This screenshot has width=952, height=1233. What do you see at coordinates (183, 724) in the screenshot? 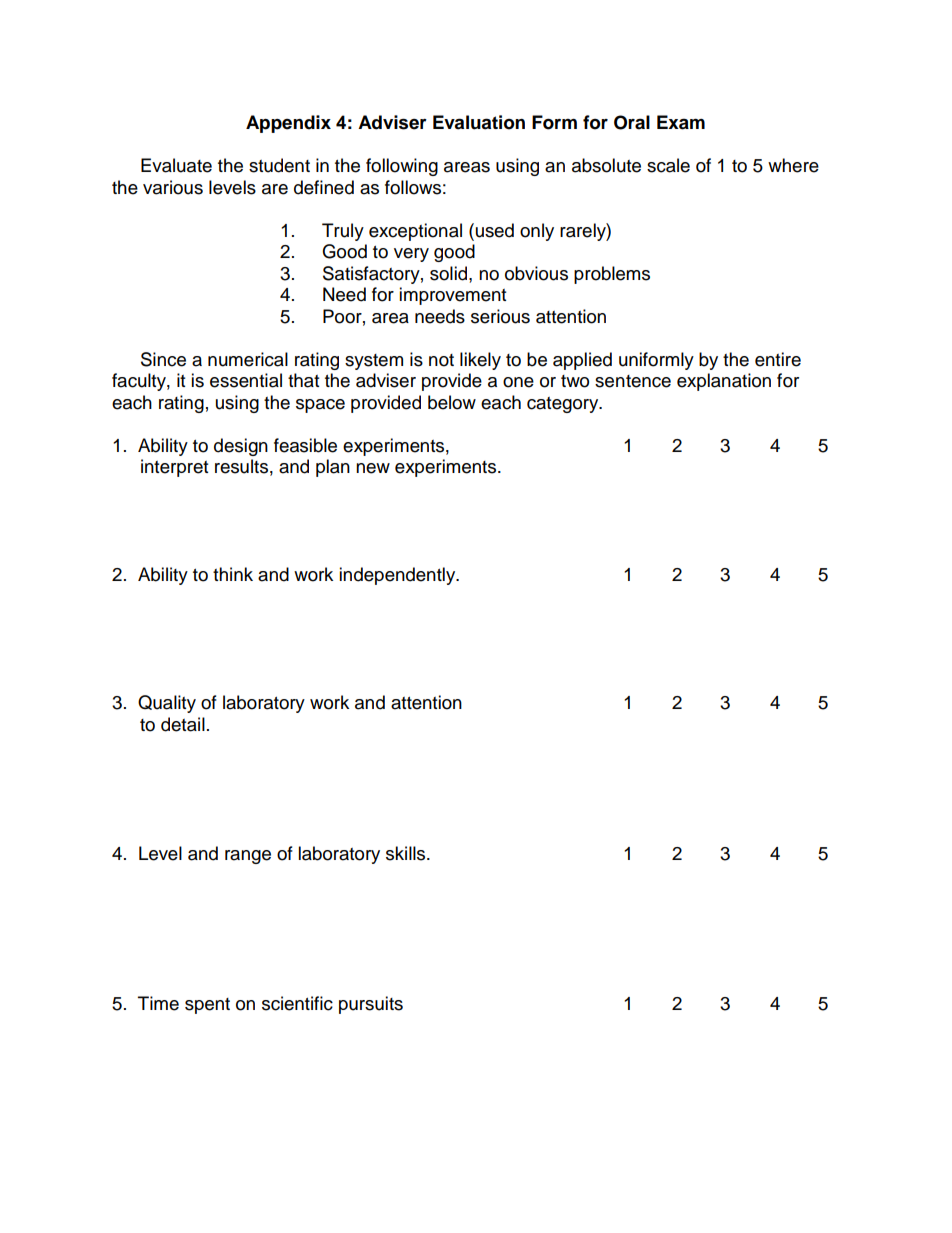
I see `detail` at bounding box center [183, 724].
